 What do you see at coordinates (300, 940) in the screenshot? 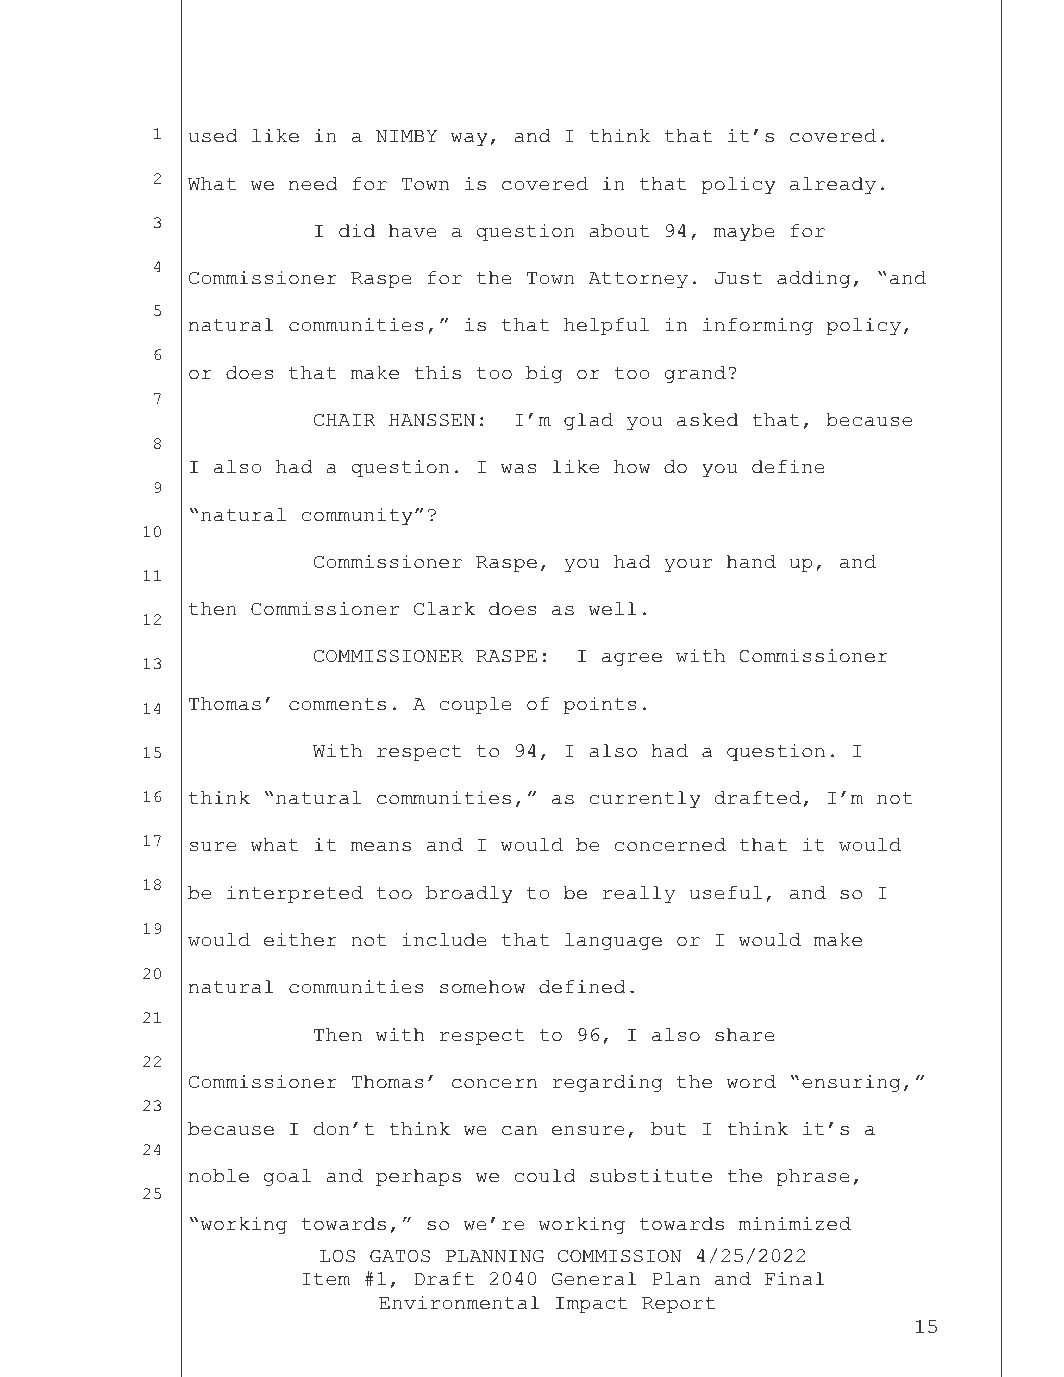
I see `either` at bounding box center [300, 940].
